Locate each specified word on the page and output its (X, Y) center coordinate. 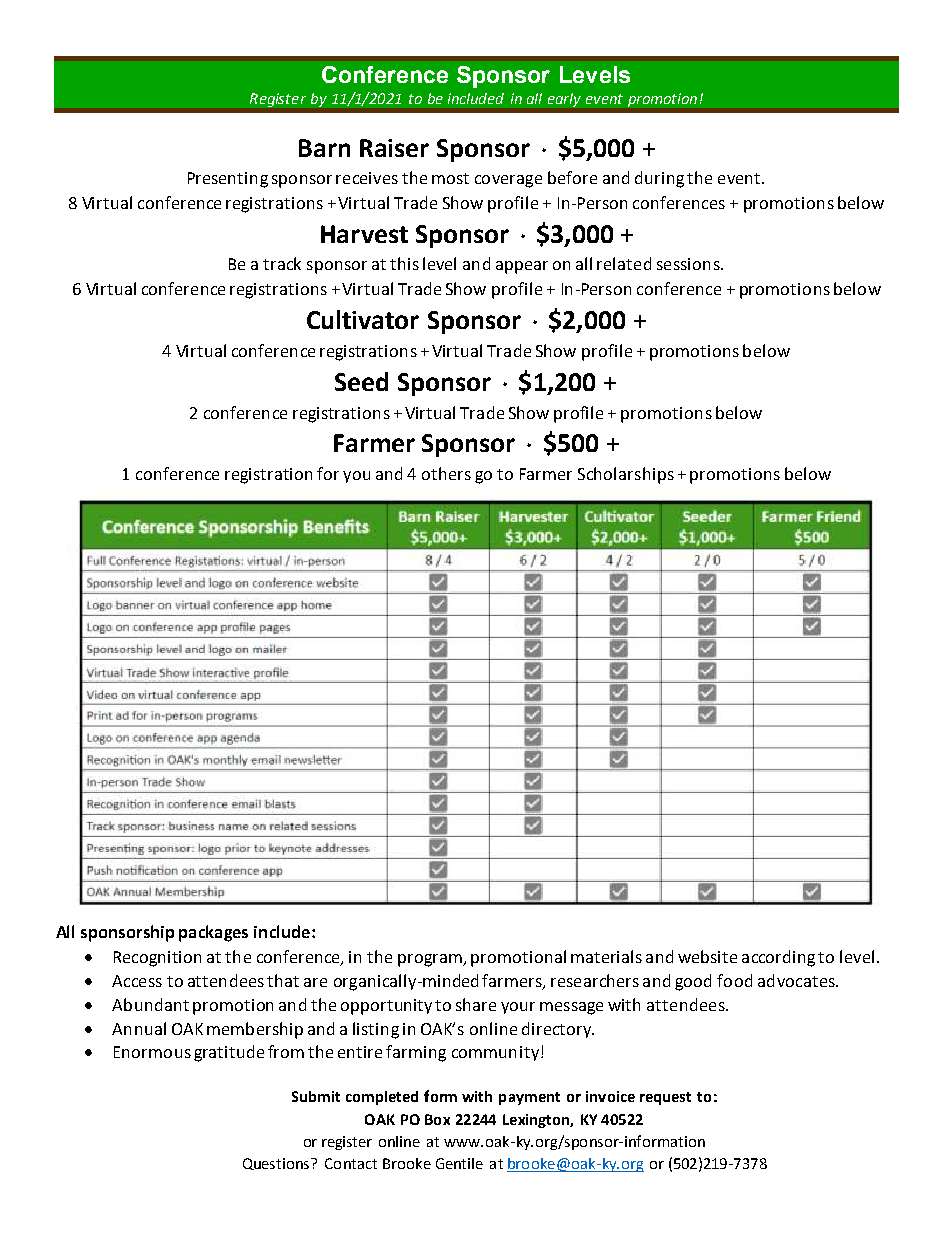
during (659, 179)
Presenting (228, 180)
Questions (277, 1164)
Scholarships (626, 475)
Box (437, 1119)
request (665, 1098)
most (450, 178)
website (707, 956)
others (446, 473)
